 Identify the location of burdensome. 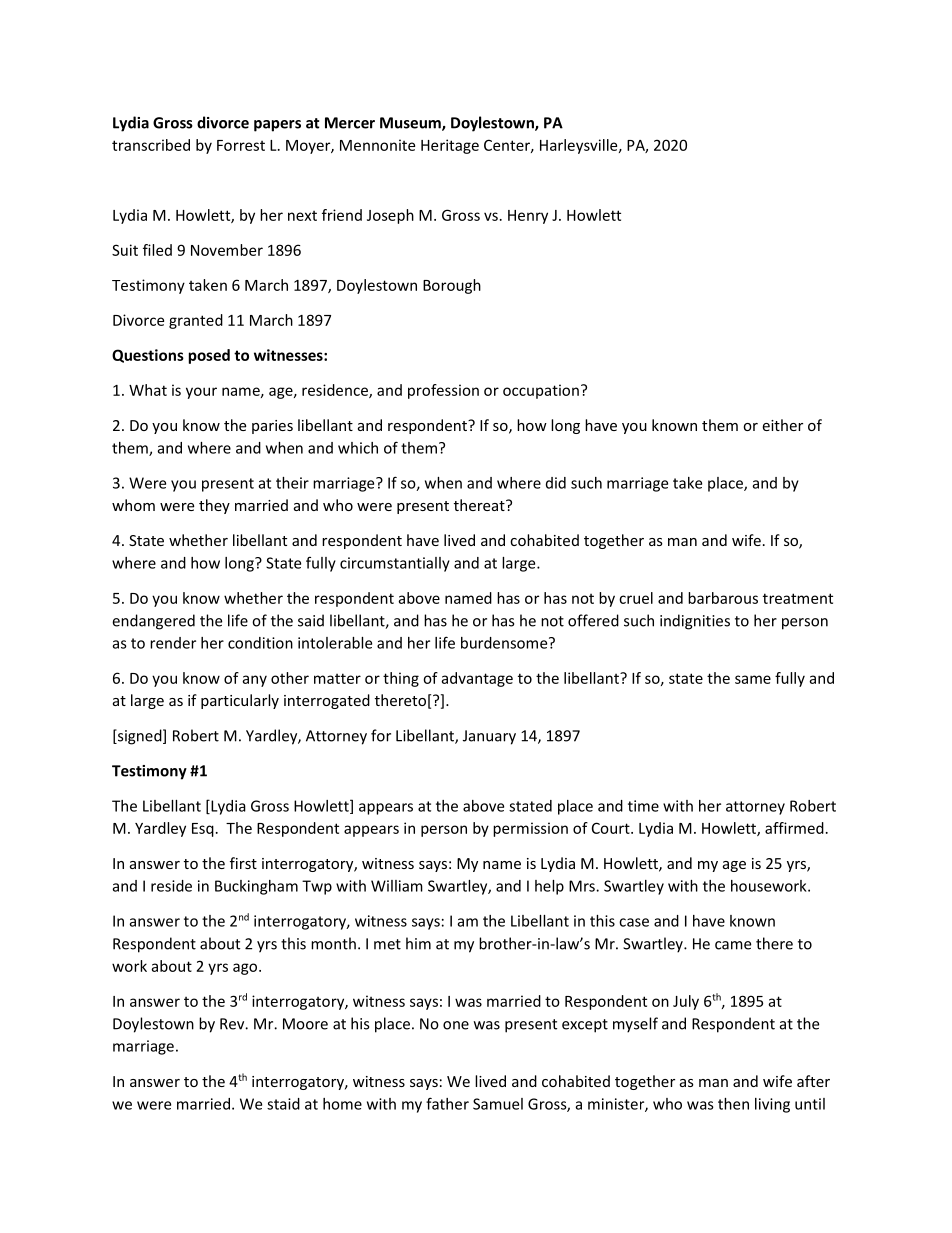
(505, 643).
